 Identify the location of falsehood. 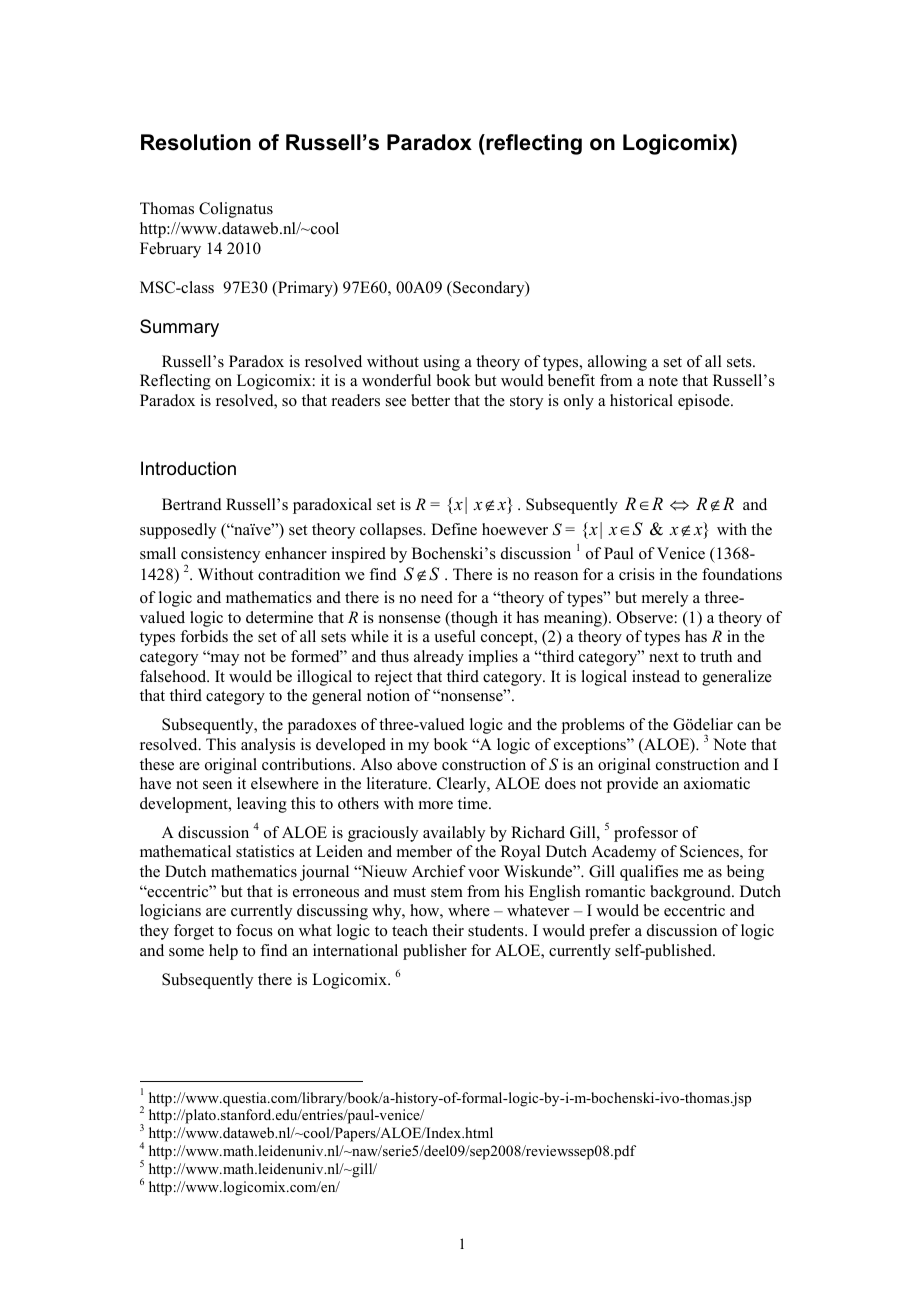
(174, 676).
